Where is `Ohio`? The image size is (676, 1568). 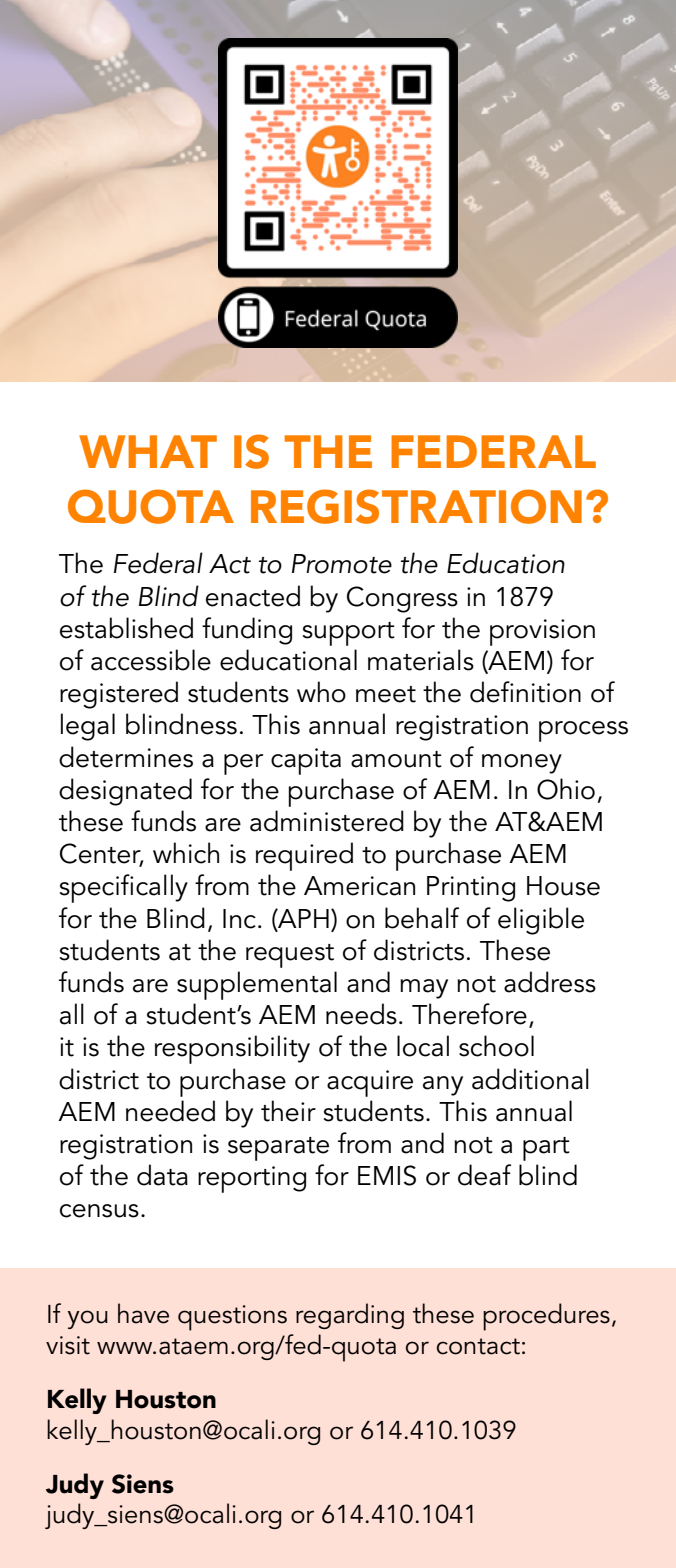
Ohio is located at coordinates (566, 789).
